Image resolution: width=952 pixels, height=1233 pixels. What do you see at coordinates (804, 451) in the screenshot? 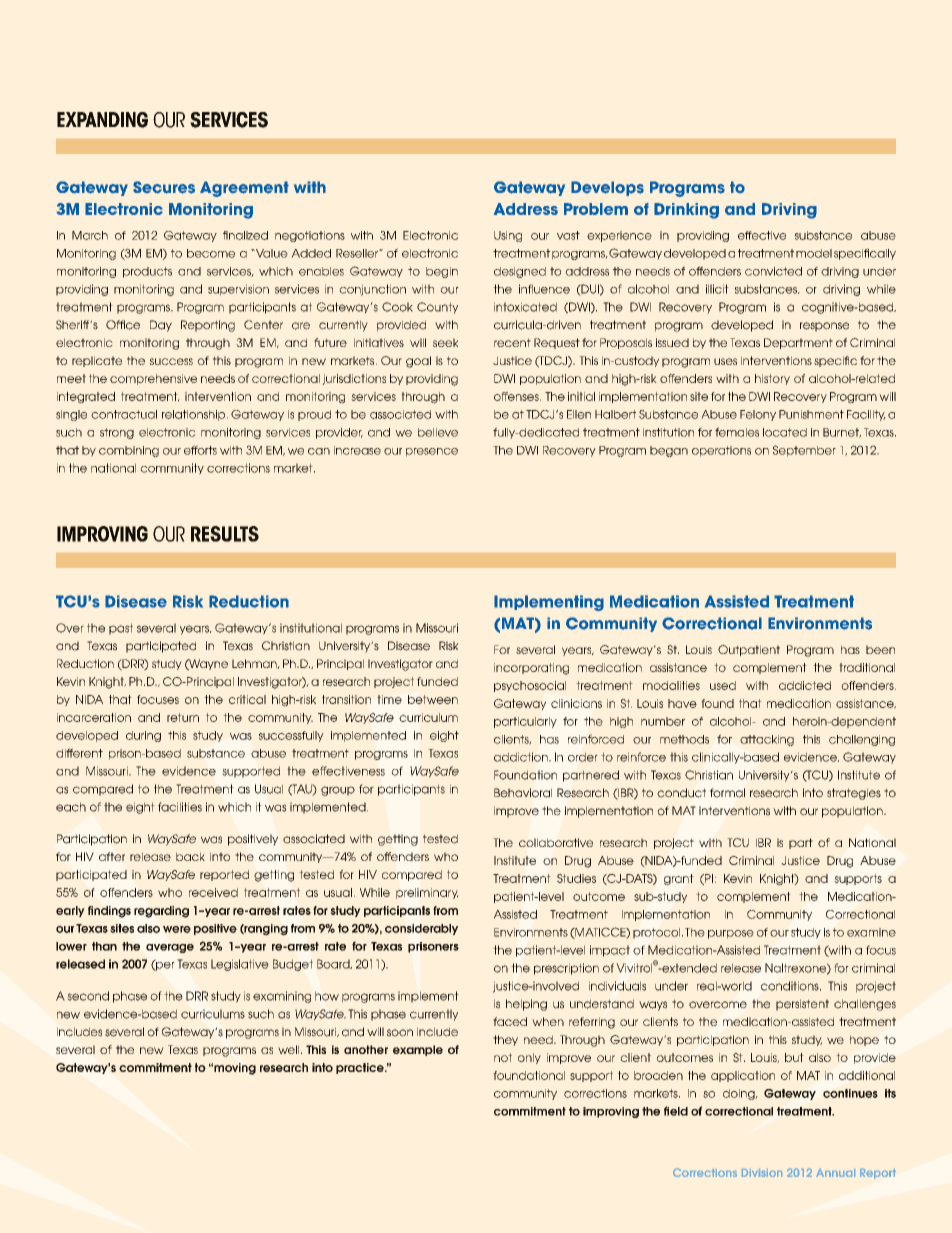
I see `September` at bounding box center [804, 451].
